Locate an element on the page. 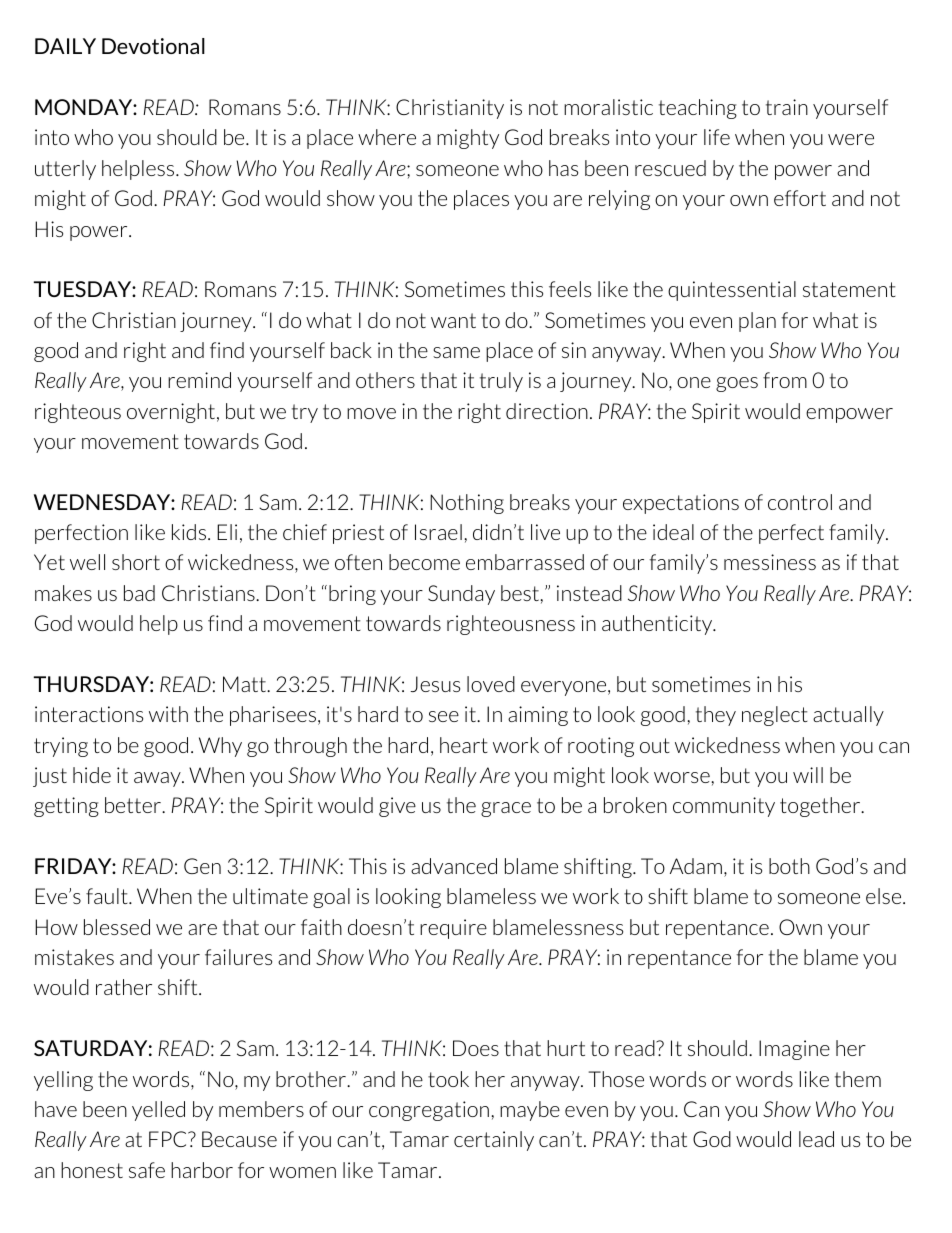 The image size is (952, 1233). from is located at coordinates (785, 380).
